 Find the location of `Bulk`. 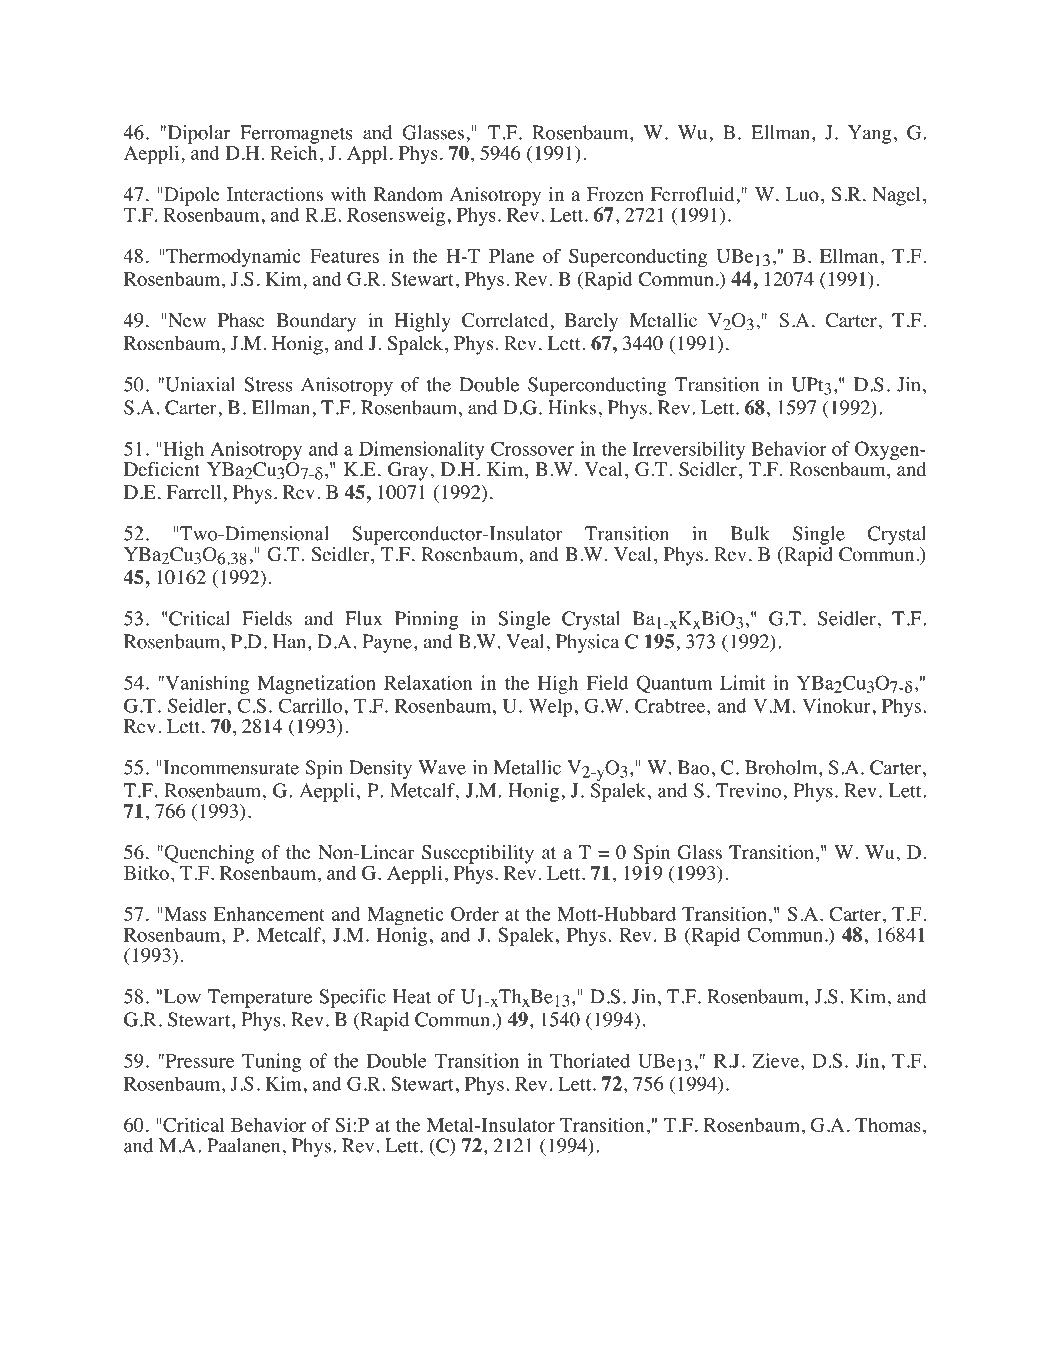

Bulk is located at coordinates (750, 533).
